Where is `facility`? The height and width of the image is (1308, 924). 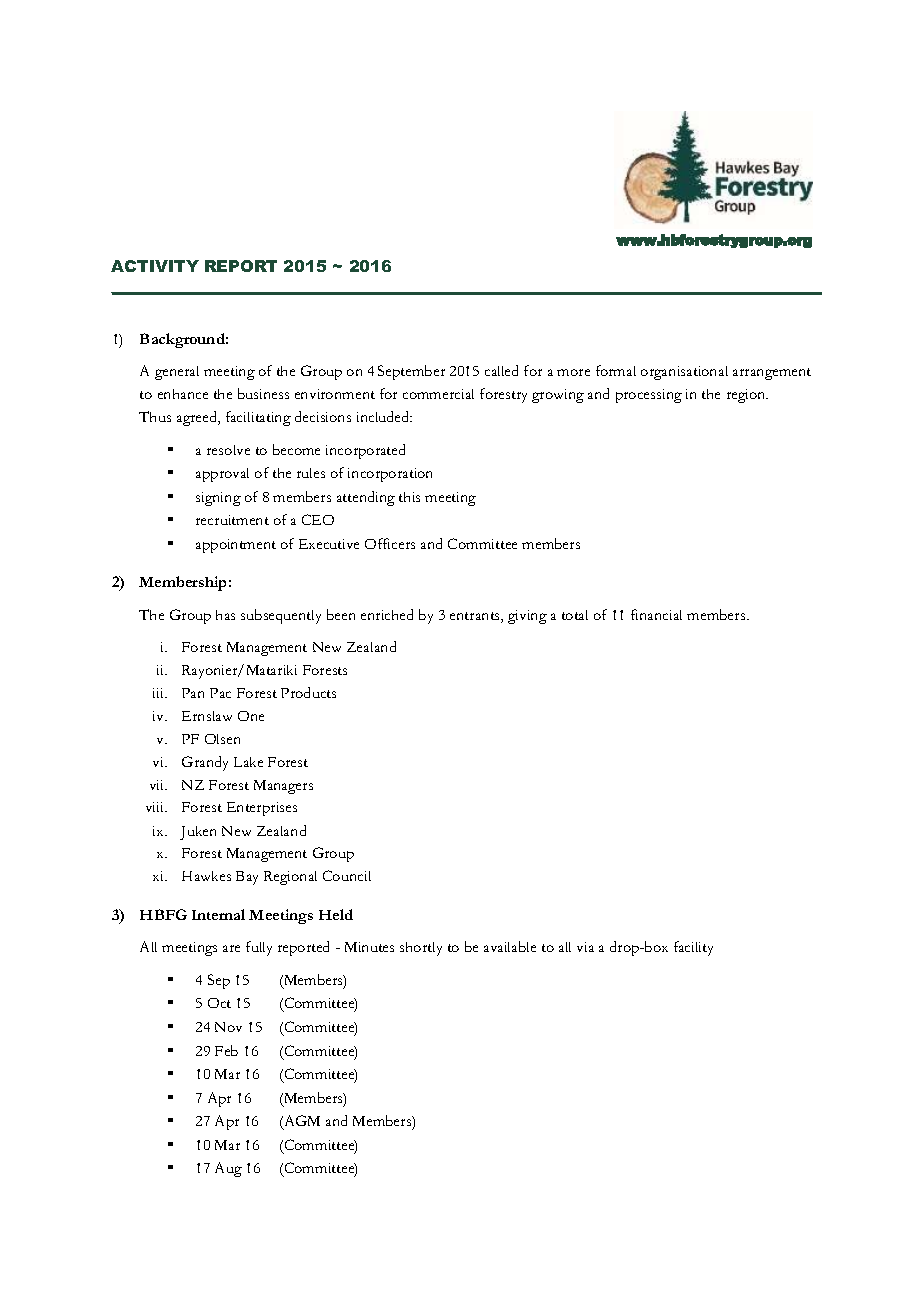 facility is located at coordinates (693, 948).
